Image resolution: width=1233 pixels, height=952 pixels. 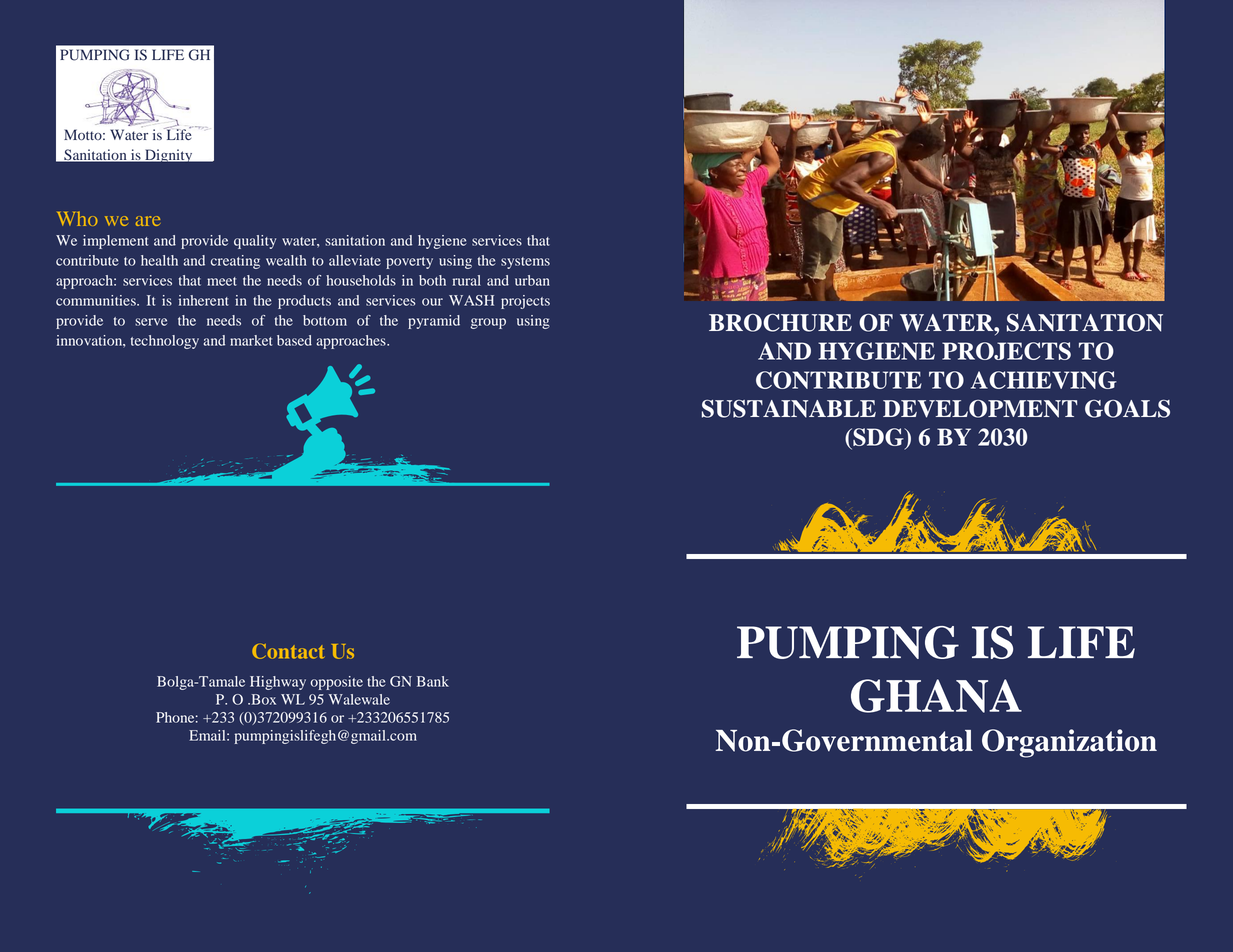 What do you see at coordinates (980, 409) in the document?
I see `DEVELOPMENT` at bounding box center [980, 409].
